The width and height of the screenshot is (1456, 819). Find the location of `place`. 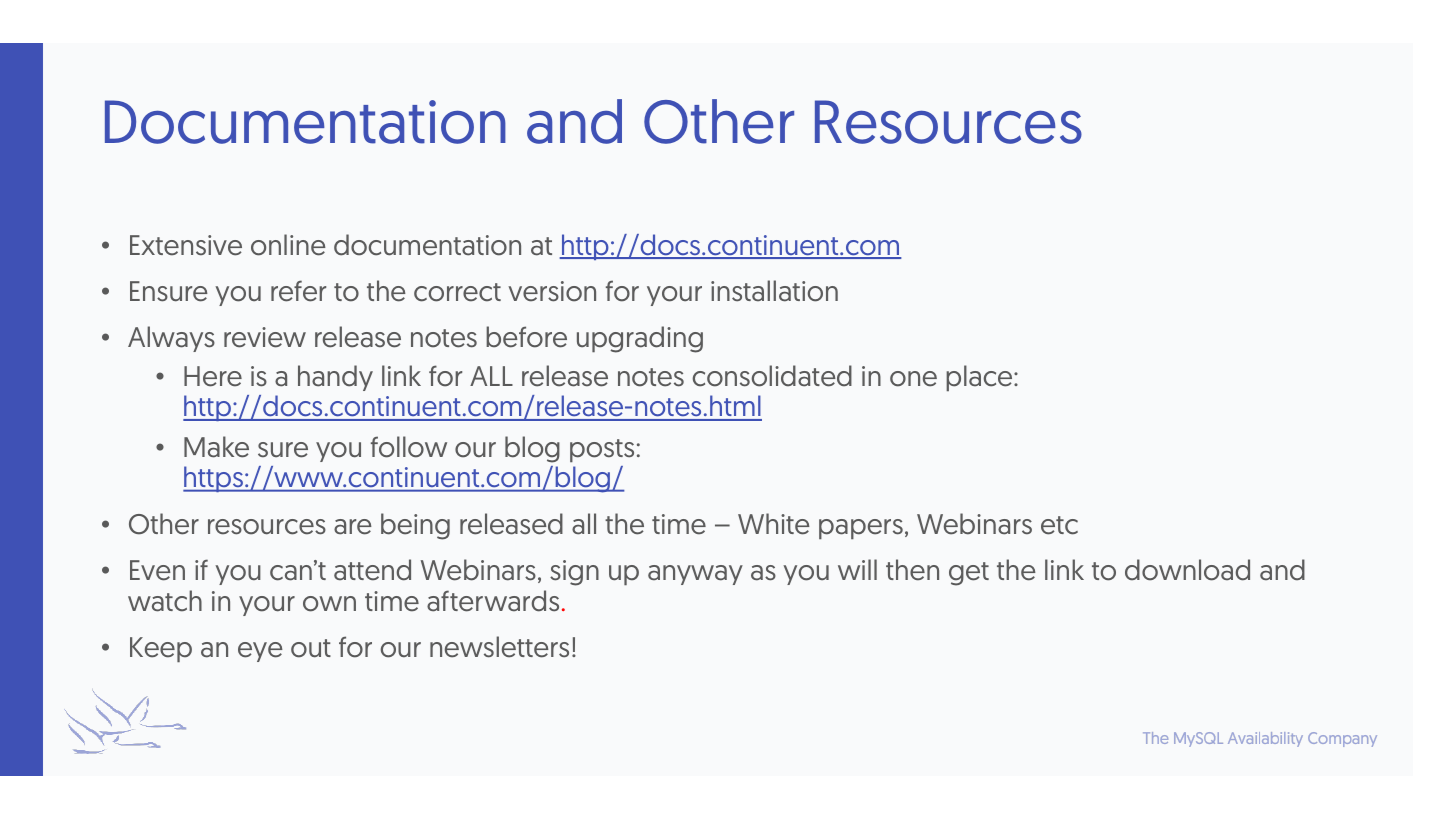

place is located at coordinates (980, 378).
